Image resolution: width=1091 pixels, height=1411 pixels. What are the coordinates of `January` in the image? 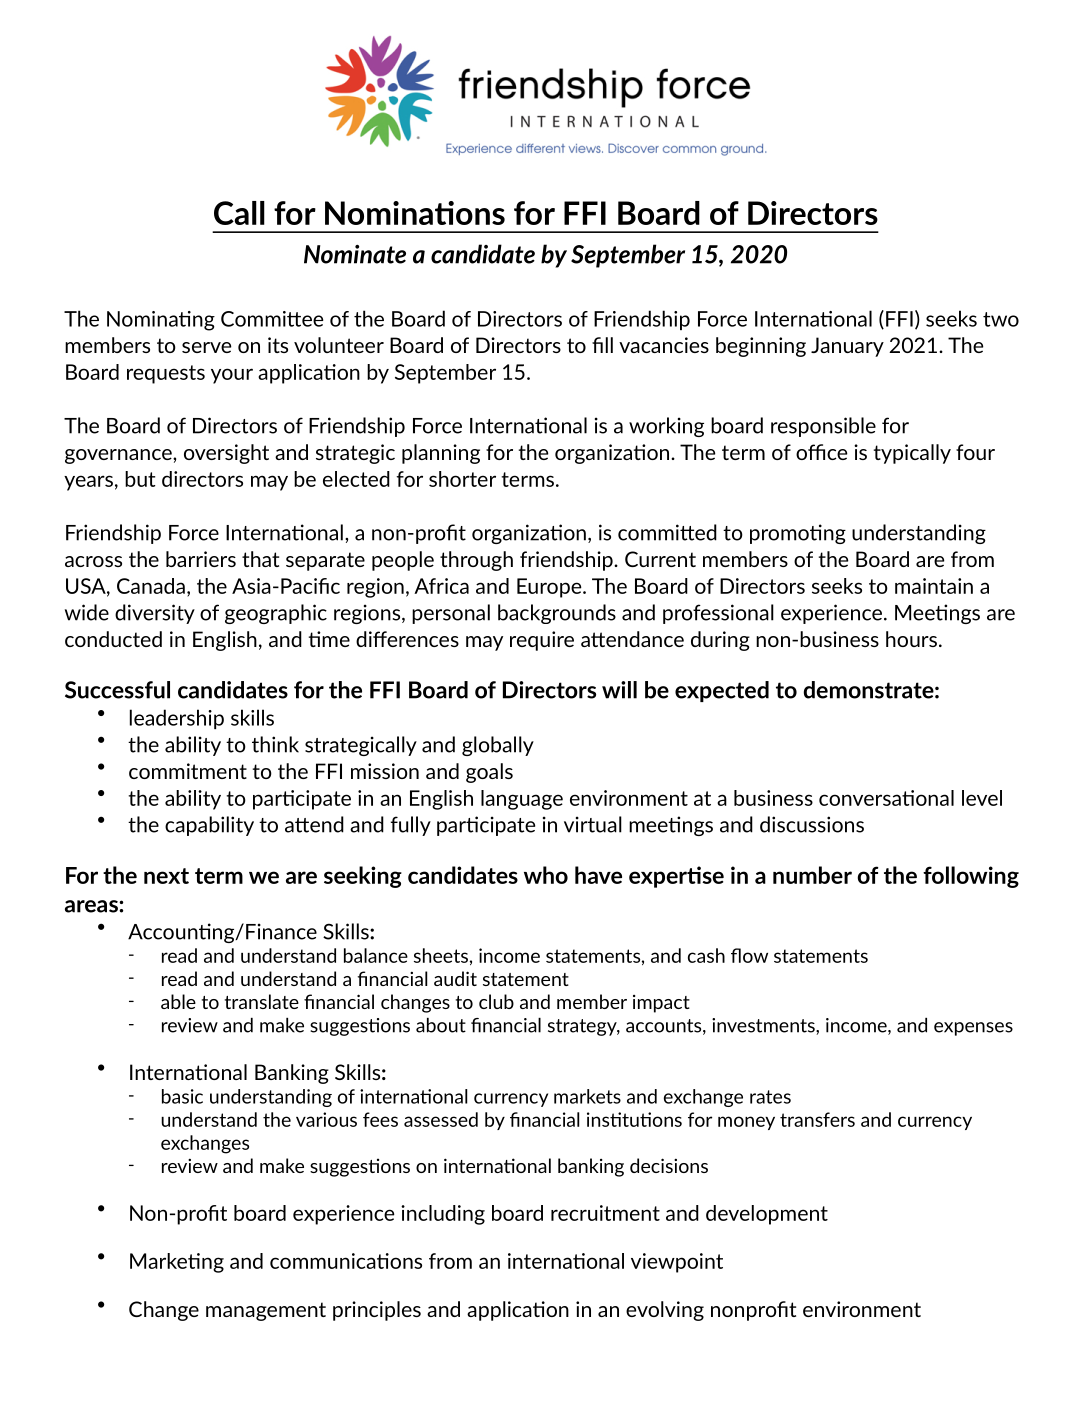 It's located at (847, 347).
